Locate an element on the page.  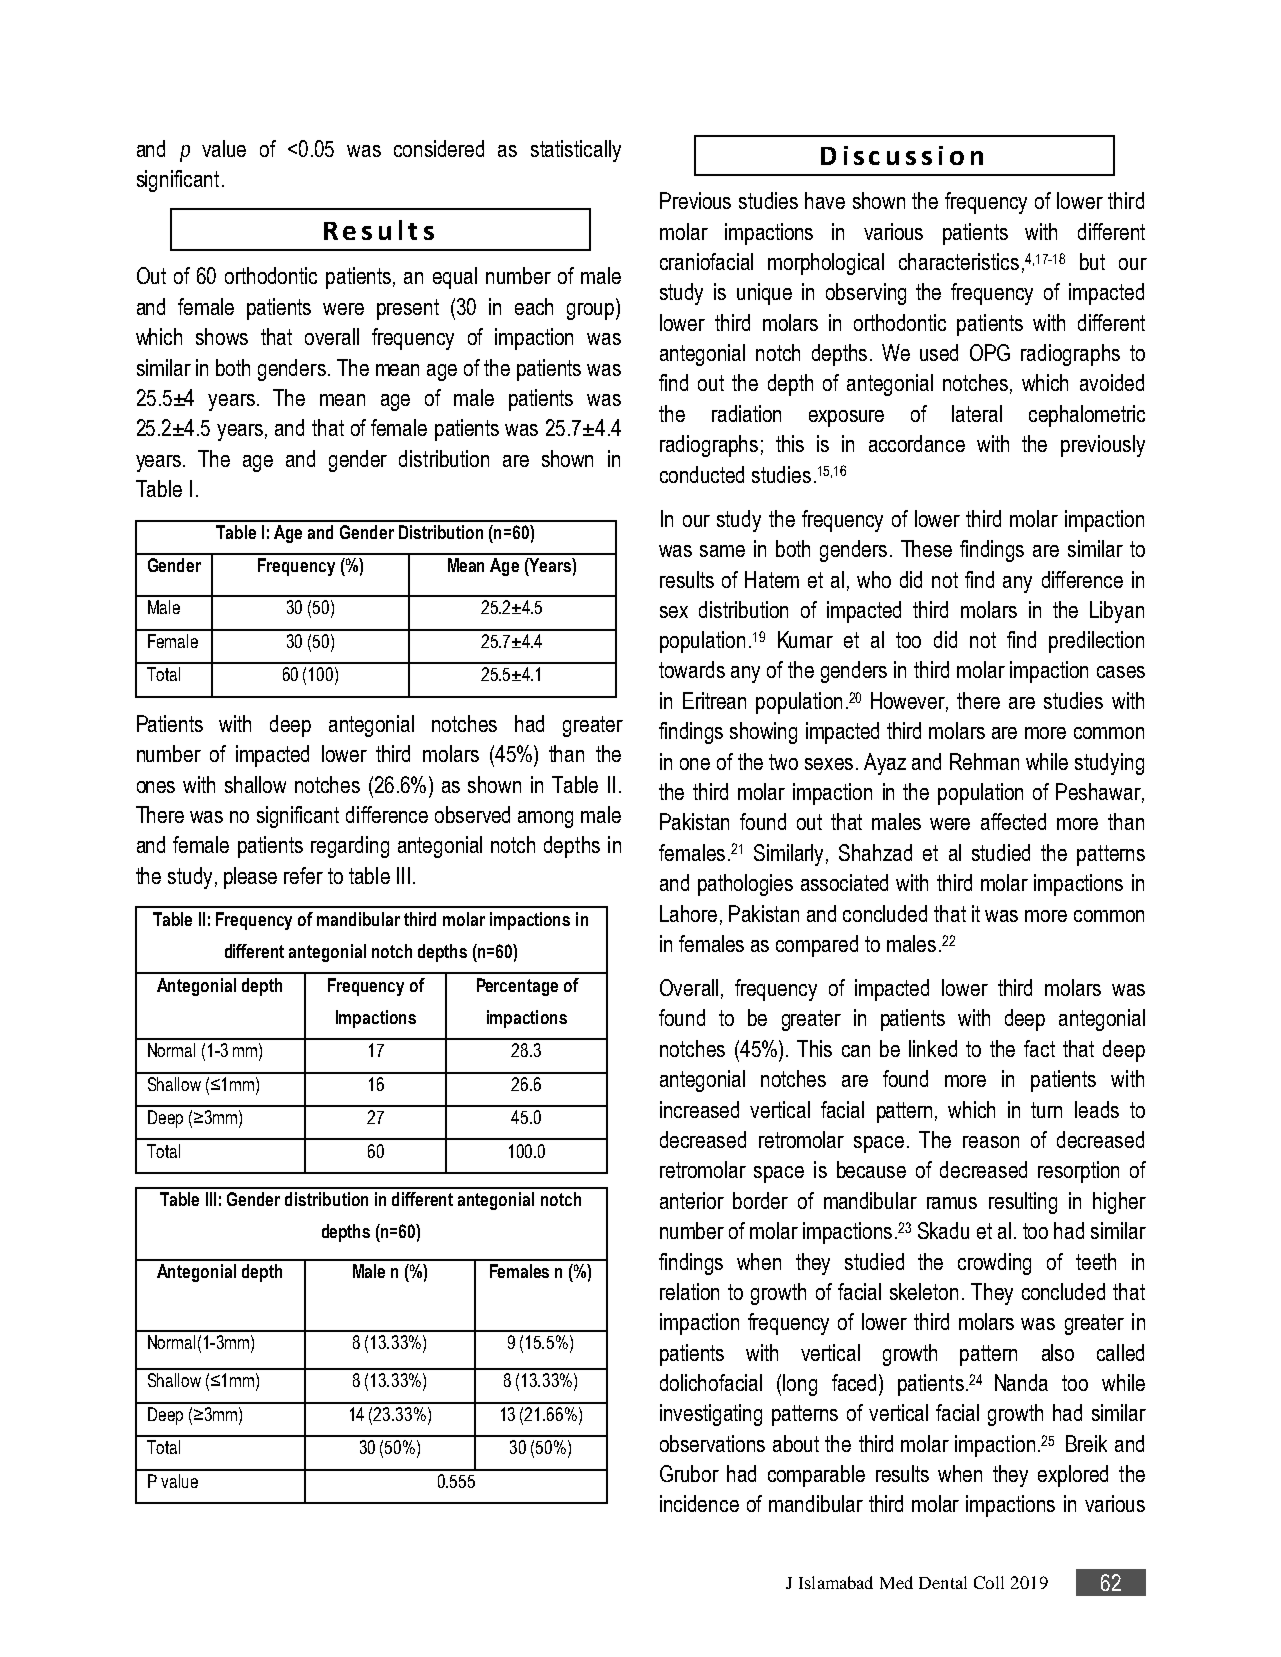
anterior is located at coordinates (692, 1200).
